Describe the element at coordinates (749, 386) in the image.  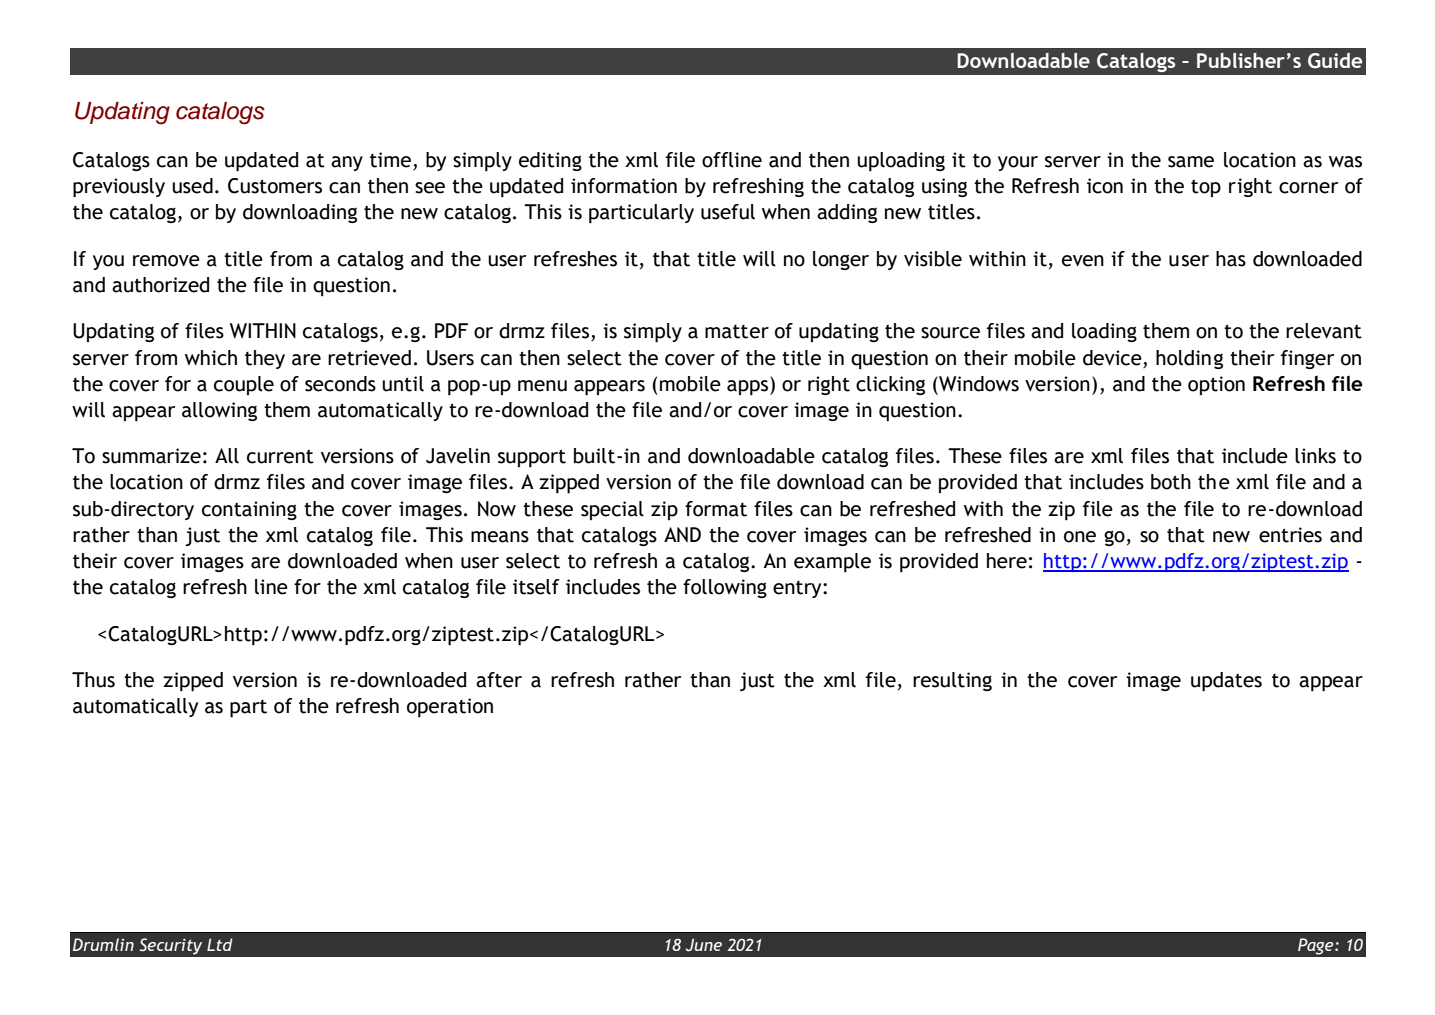
I see `apps` at that location.
